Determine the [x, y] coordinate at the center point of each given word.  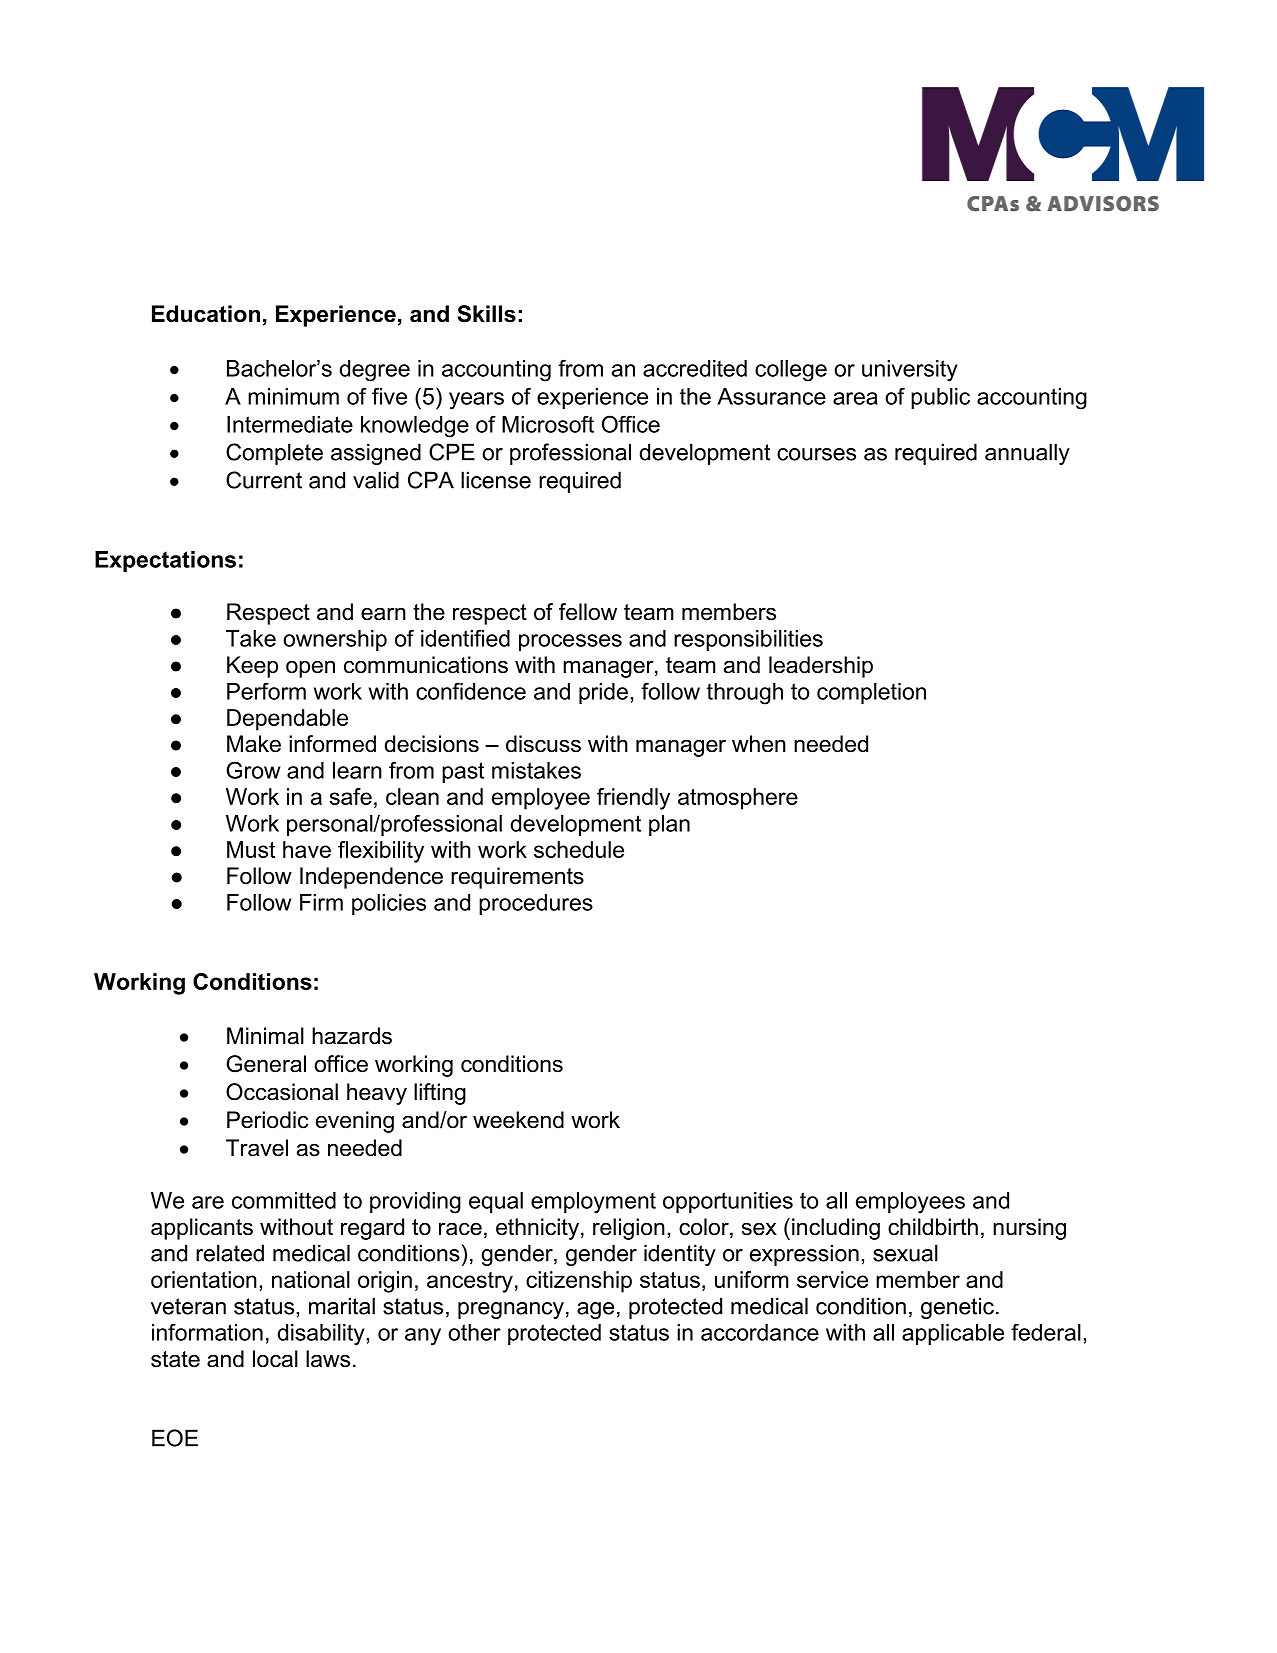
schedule [579, 849]
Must [251, 849]
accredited [695, 368]
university [910, 371]
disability [322, 1335]
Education [206, 314]
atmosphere [738, 799]
